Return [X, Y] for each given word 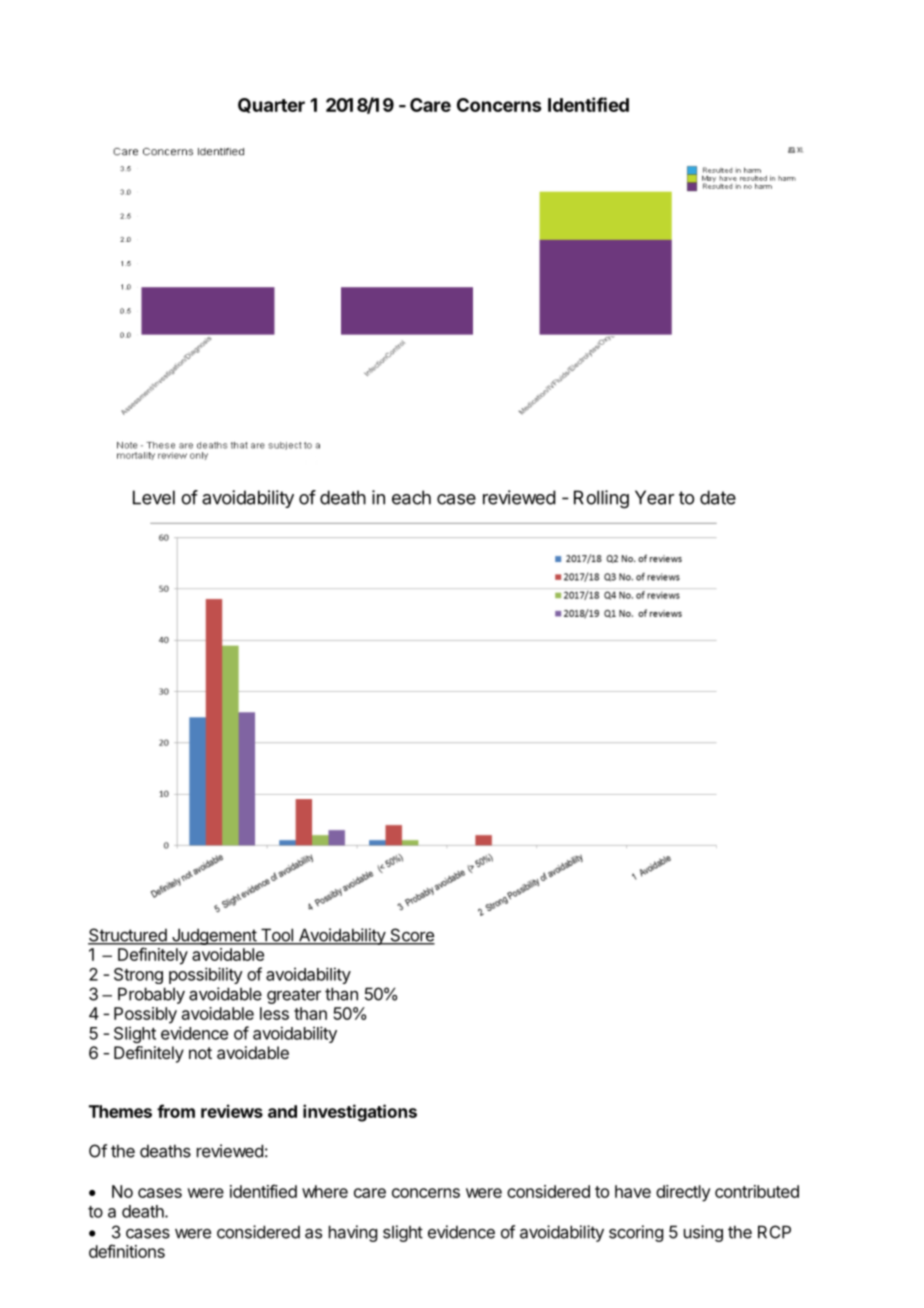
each [411, 497]
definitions [127, 1251]
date [718, 497]
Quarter [271, 105]
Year [654, 497]
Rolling [601, 499]
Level [154, 497]
